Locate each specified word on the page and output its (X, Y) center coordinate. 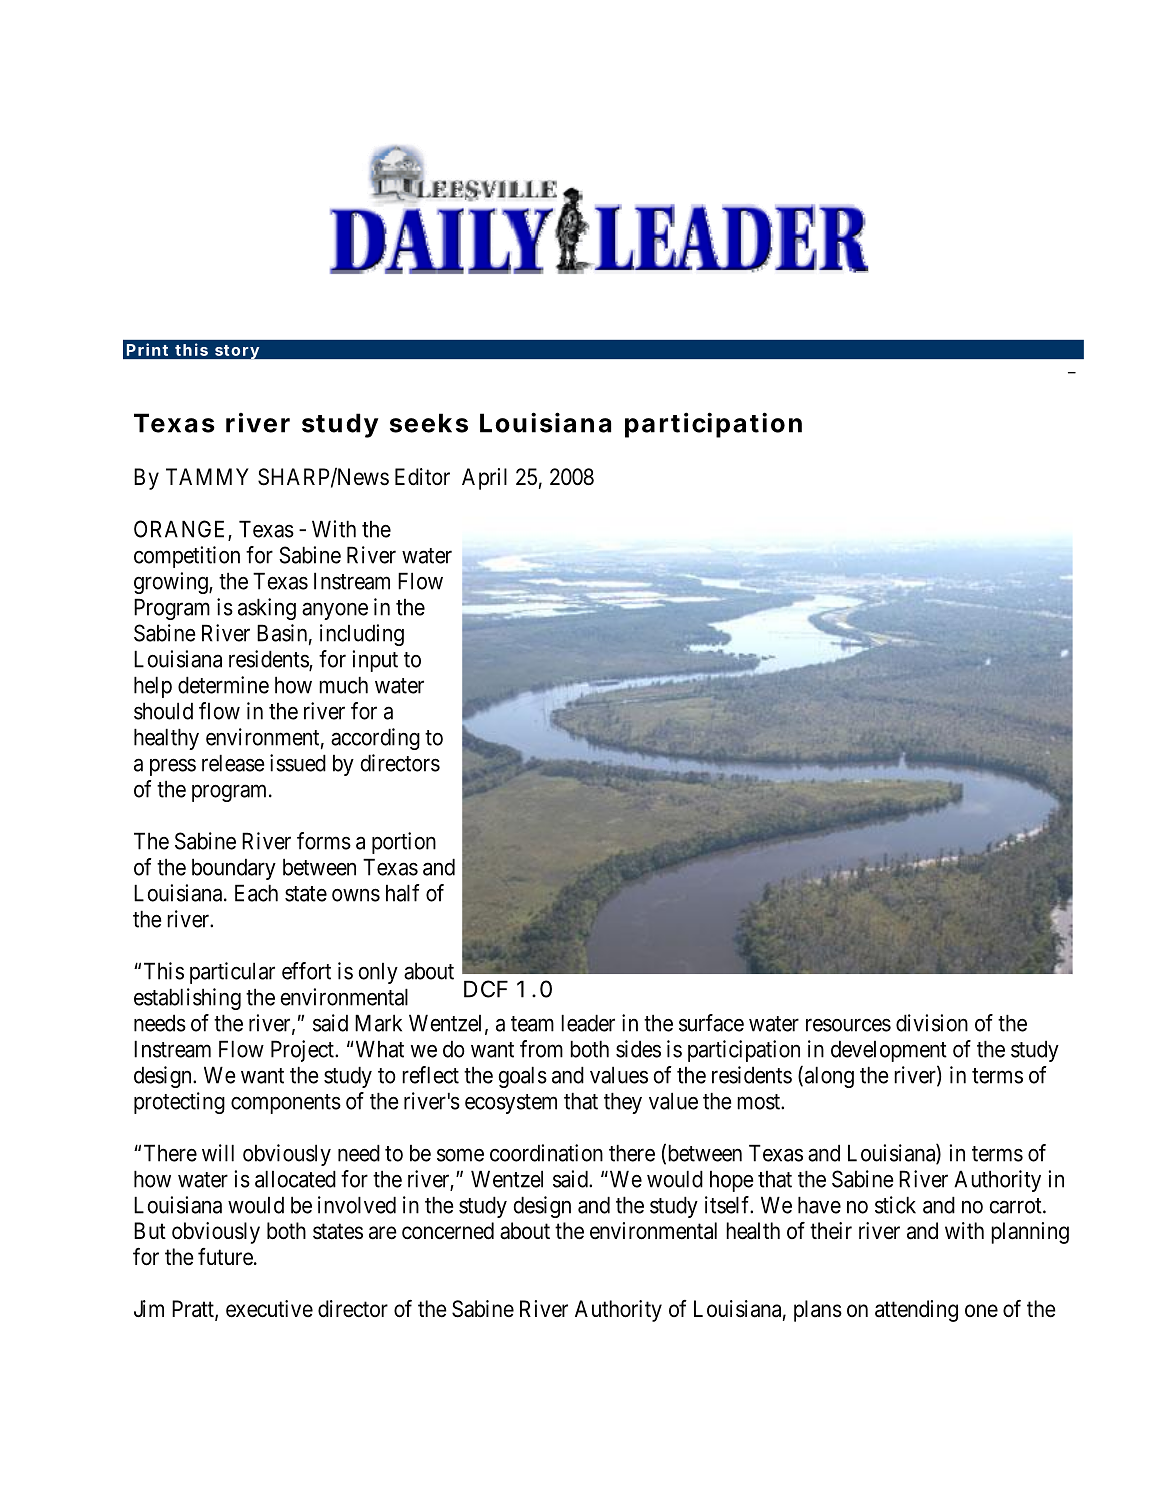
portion (404, 843)
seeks (429, 423)
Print (147, 349)
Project (303, 1051)
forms (324, 841)
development (889, 1051)
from (541, 1049)
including (362, 635)
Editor (422, 477)
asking (267, 609)
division (932, 1023)
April (484, 479)
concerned (448, 1231)
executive (269, 1309)
